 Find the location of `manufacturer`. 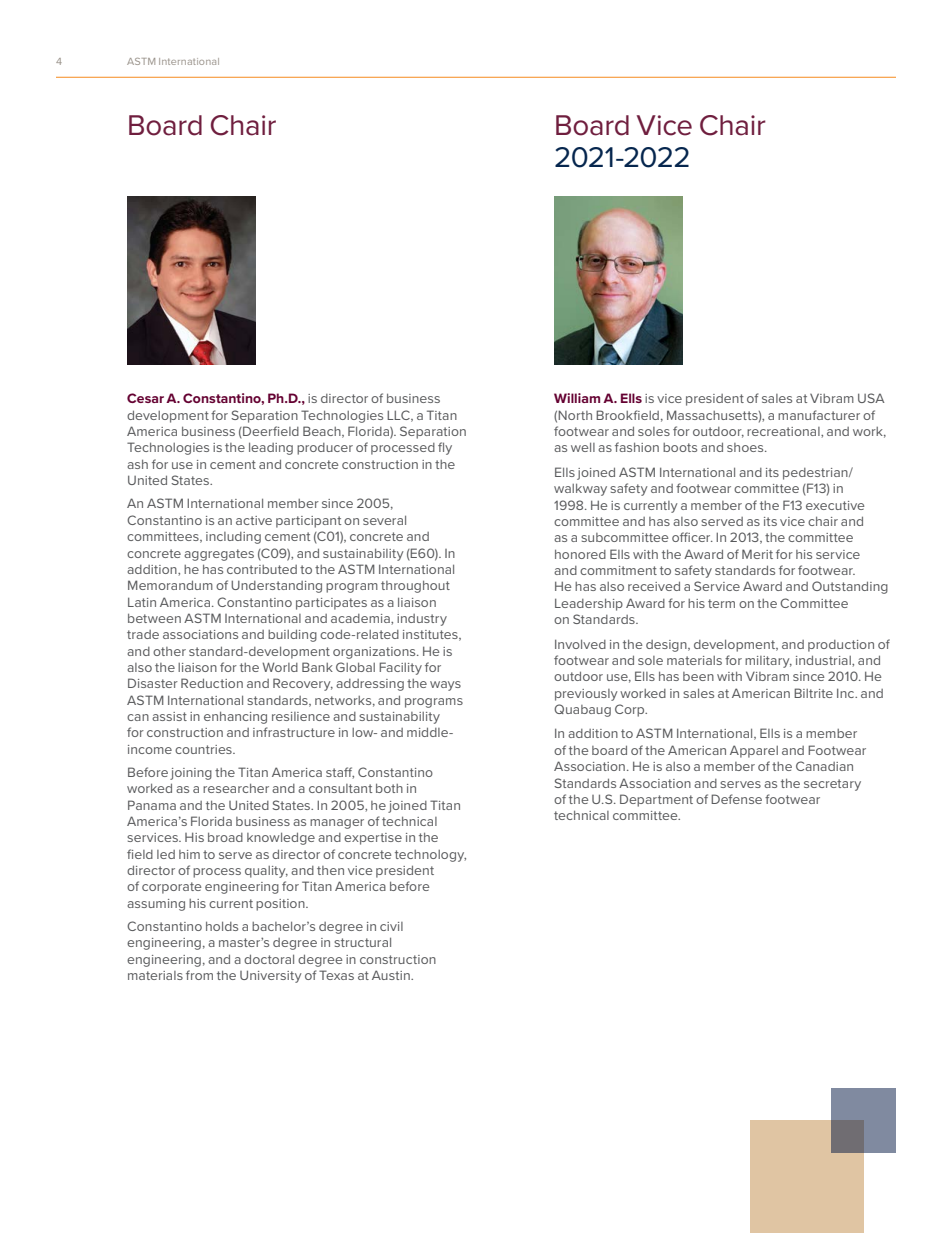

manufacturer is located at coordinates (819, 415).
